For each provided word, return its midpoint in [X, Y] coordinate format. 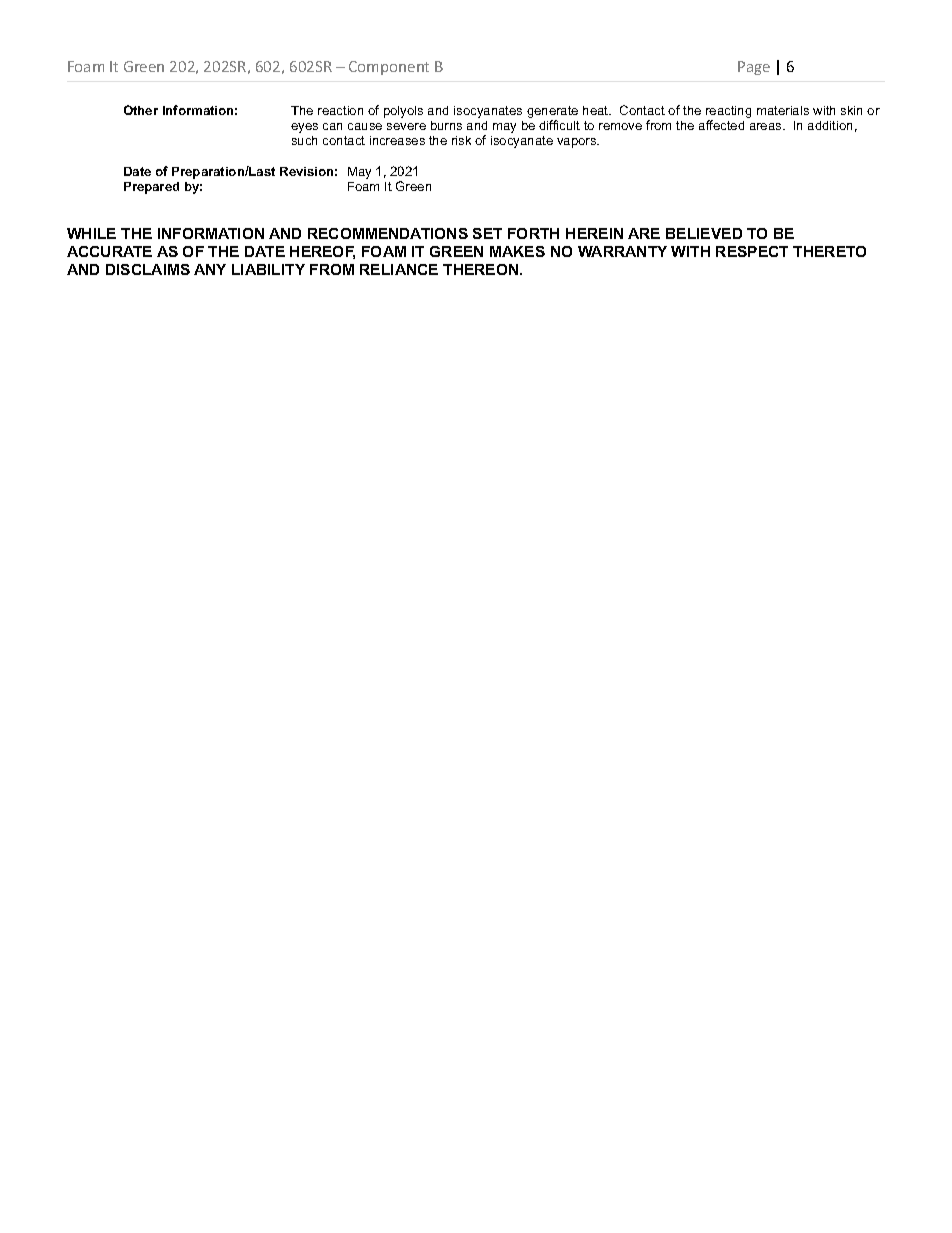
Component [389, 68]
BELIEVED [704, 233]
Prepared [151, 188]
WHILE [91, 233]
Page [754, 68]
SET [487, 233]
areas [767, 126]
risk [461, 140]
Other [141, 110]
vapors [578, 143]
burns [446, 125]
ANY [210, 269]
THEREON [482, 269]
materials [783, 110]
